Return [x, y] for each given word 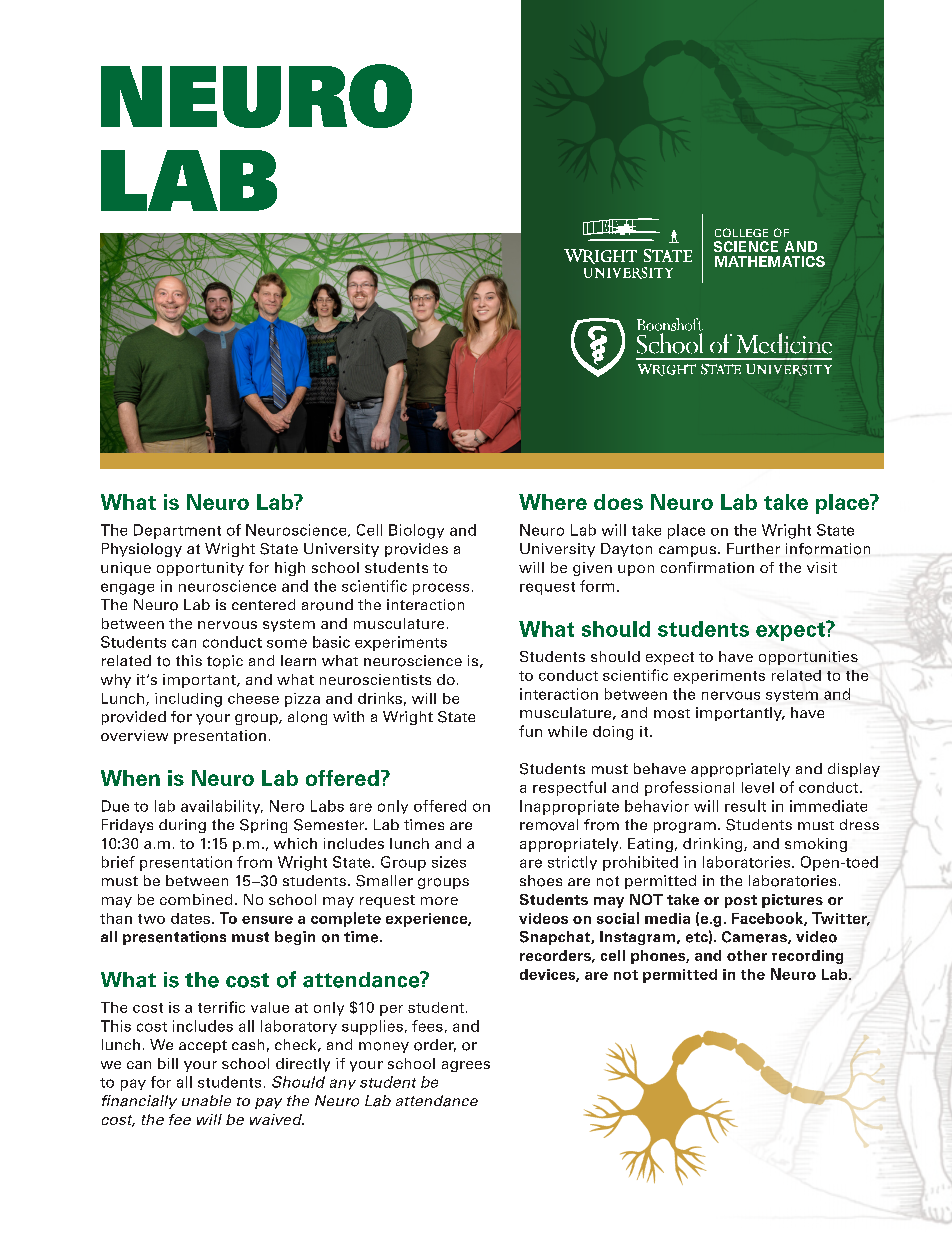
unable [206, 1100]
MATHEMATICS [770, 261]
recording [807, 957]
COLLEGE [741, 232]
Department [177, 531]
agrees [466, 1066]
